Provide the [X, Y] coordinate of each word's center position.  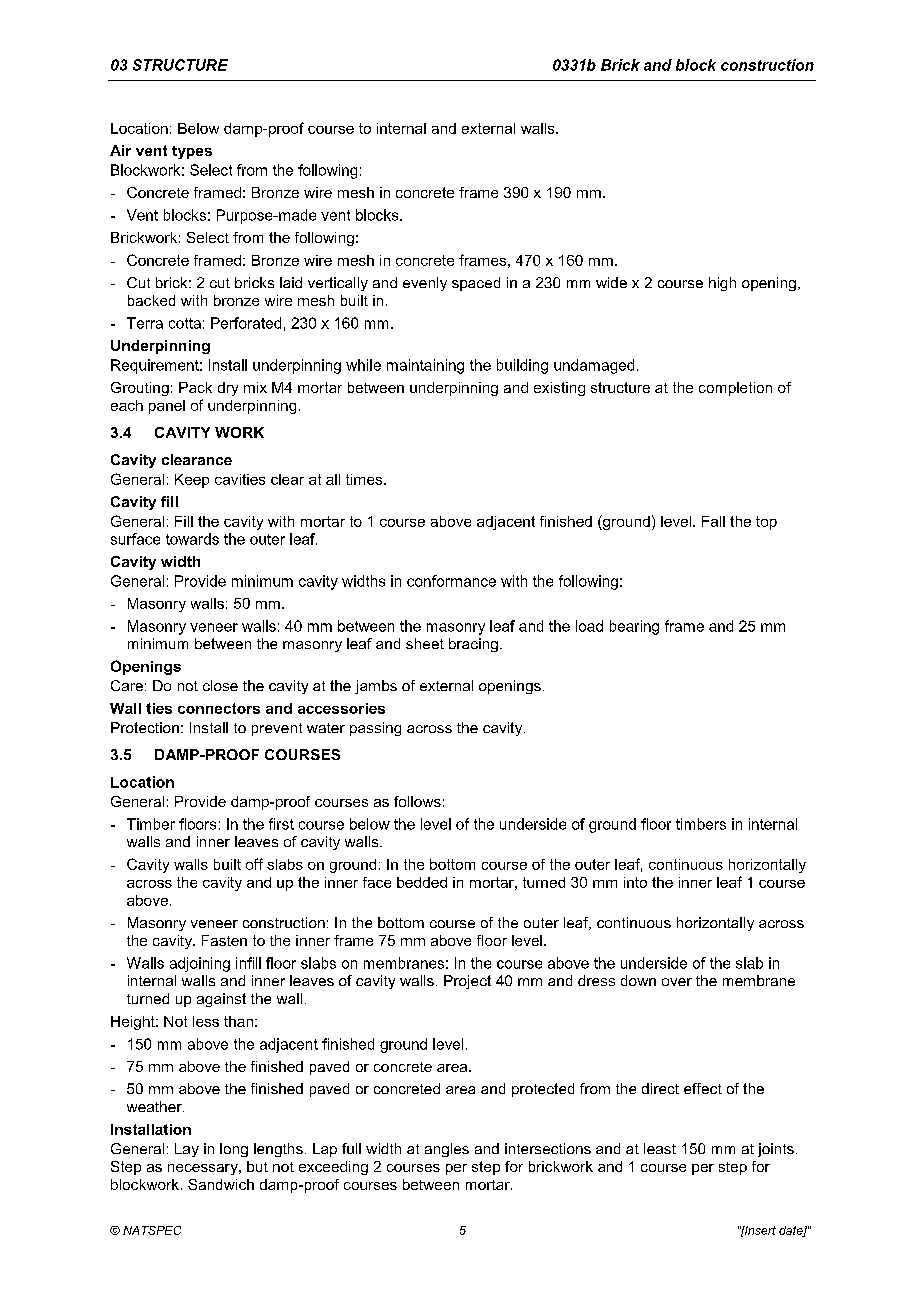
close [220, 685]
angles [447, 1150]
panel [167, 407]
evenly [425, 284]
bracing [473, 645]
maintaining [425, 366]
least [660, 1148]
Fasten [224, 940]
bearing [634, 627]
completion [735, 389]
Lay [187, 1150]
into [635, 882]
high [722, 284]
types [192, 152]
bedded [422, 882]
